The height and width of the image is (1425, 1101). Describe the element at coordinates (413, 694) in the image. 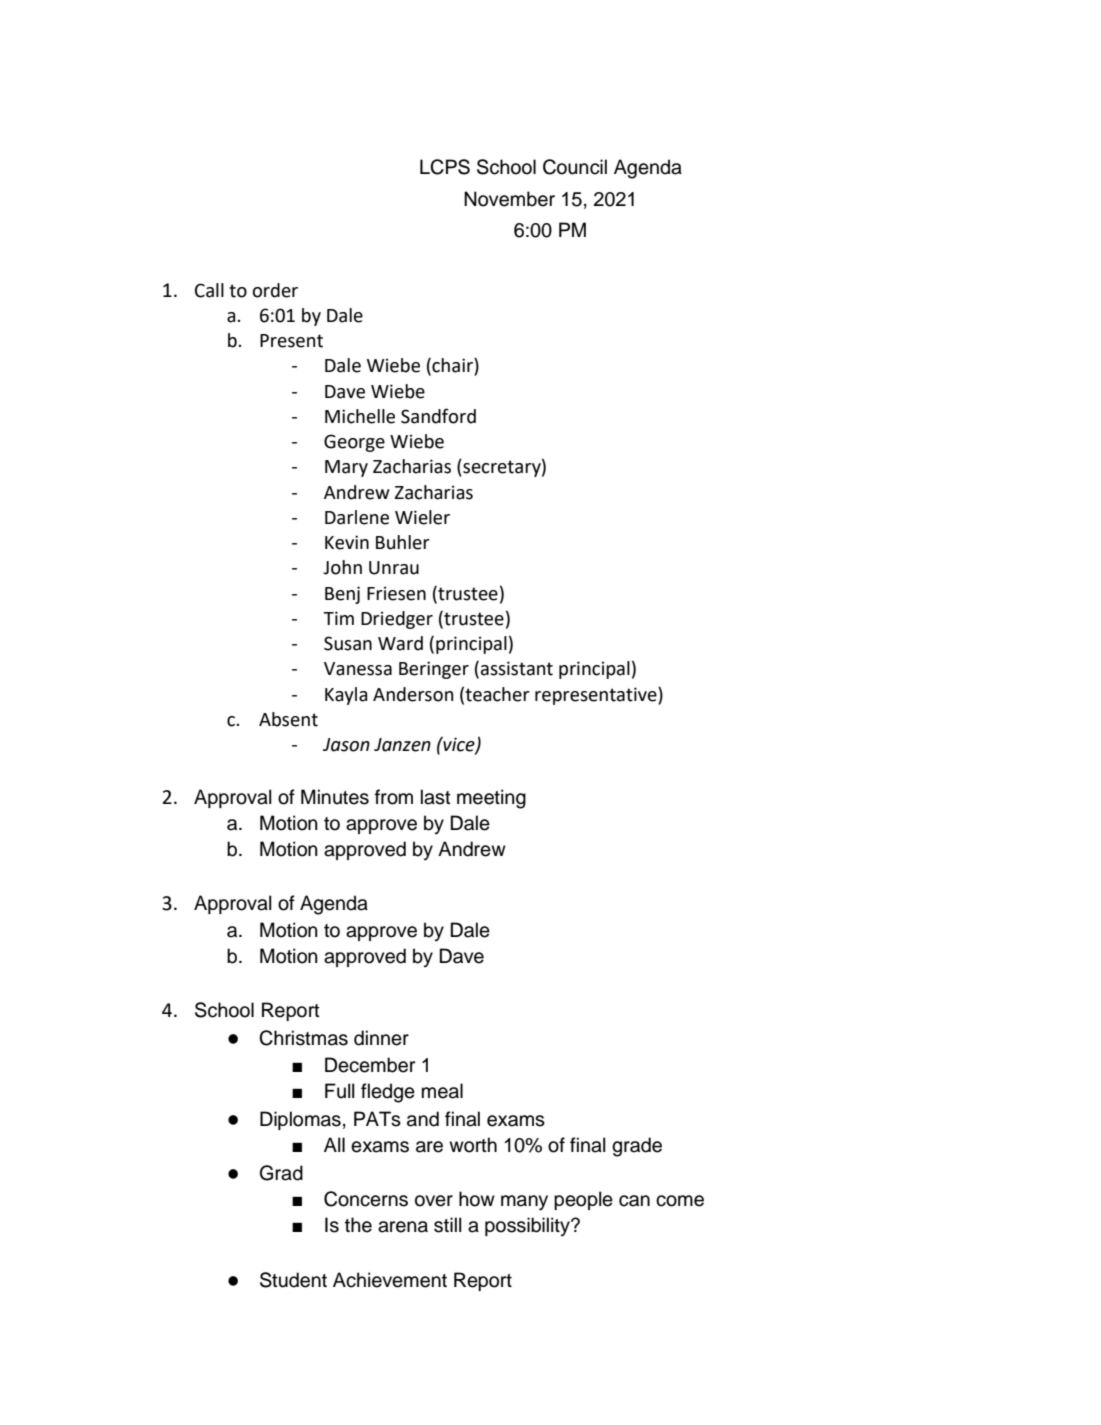

I see `Anderson` at that location.
